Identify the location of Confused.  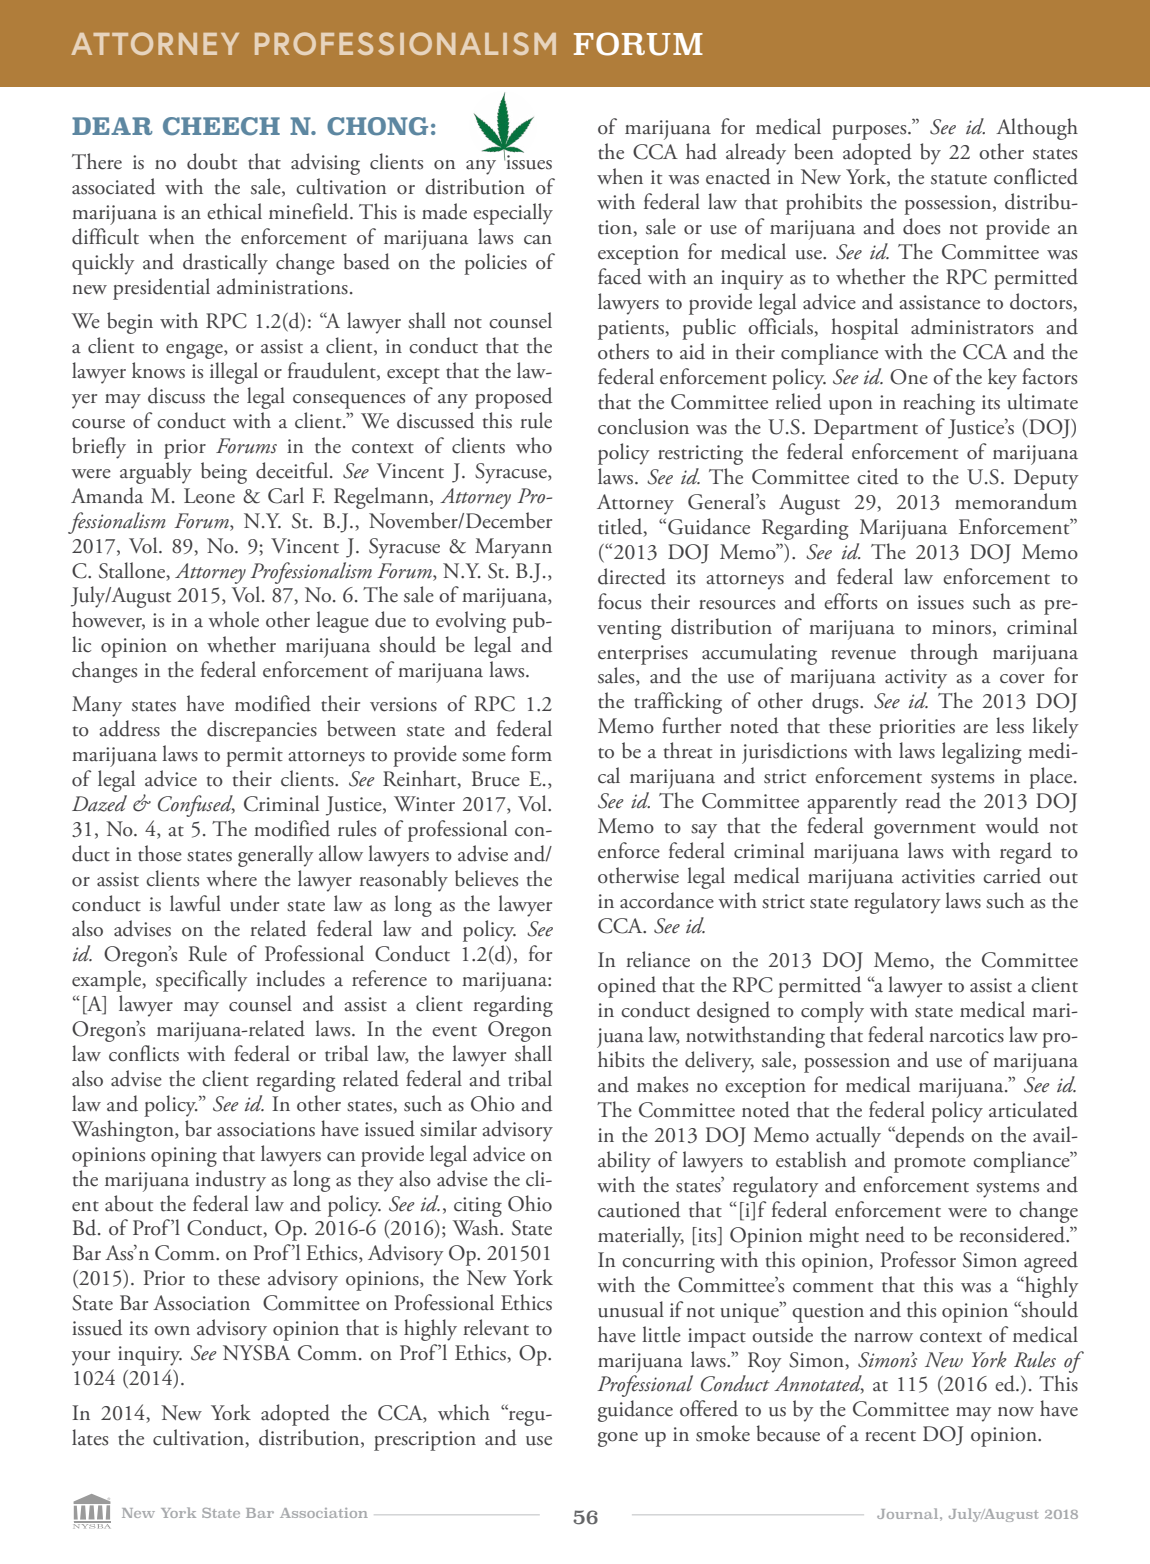
(196, 806).
